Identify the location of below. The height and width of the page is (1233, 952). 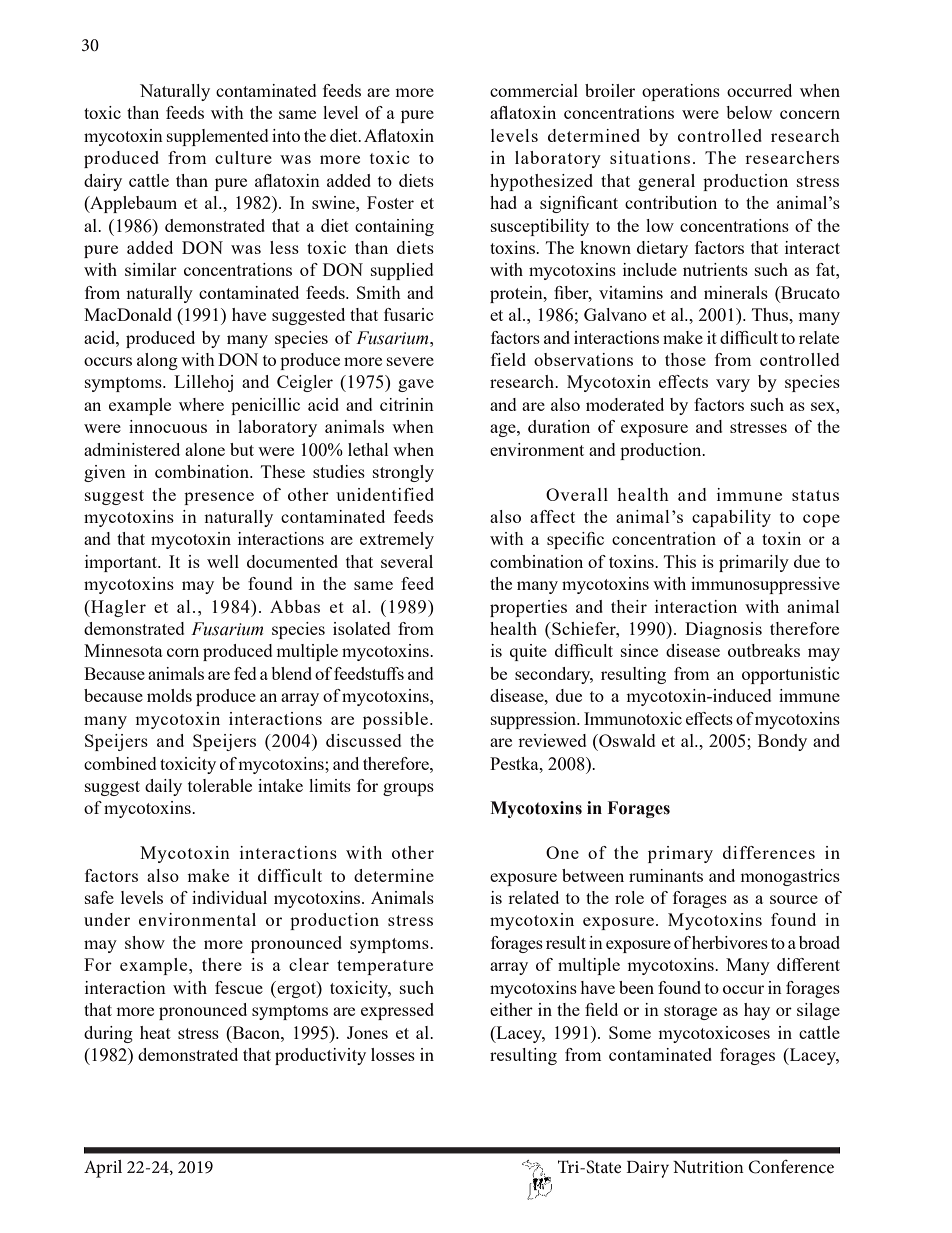
(749, 112).
